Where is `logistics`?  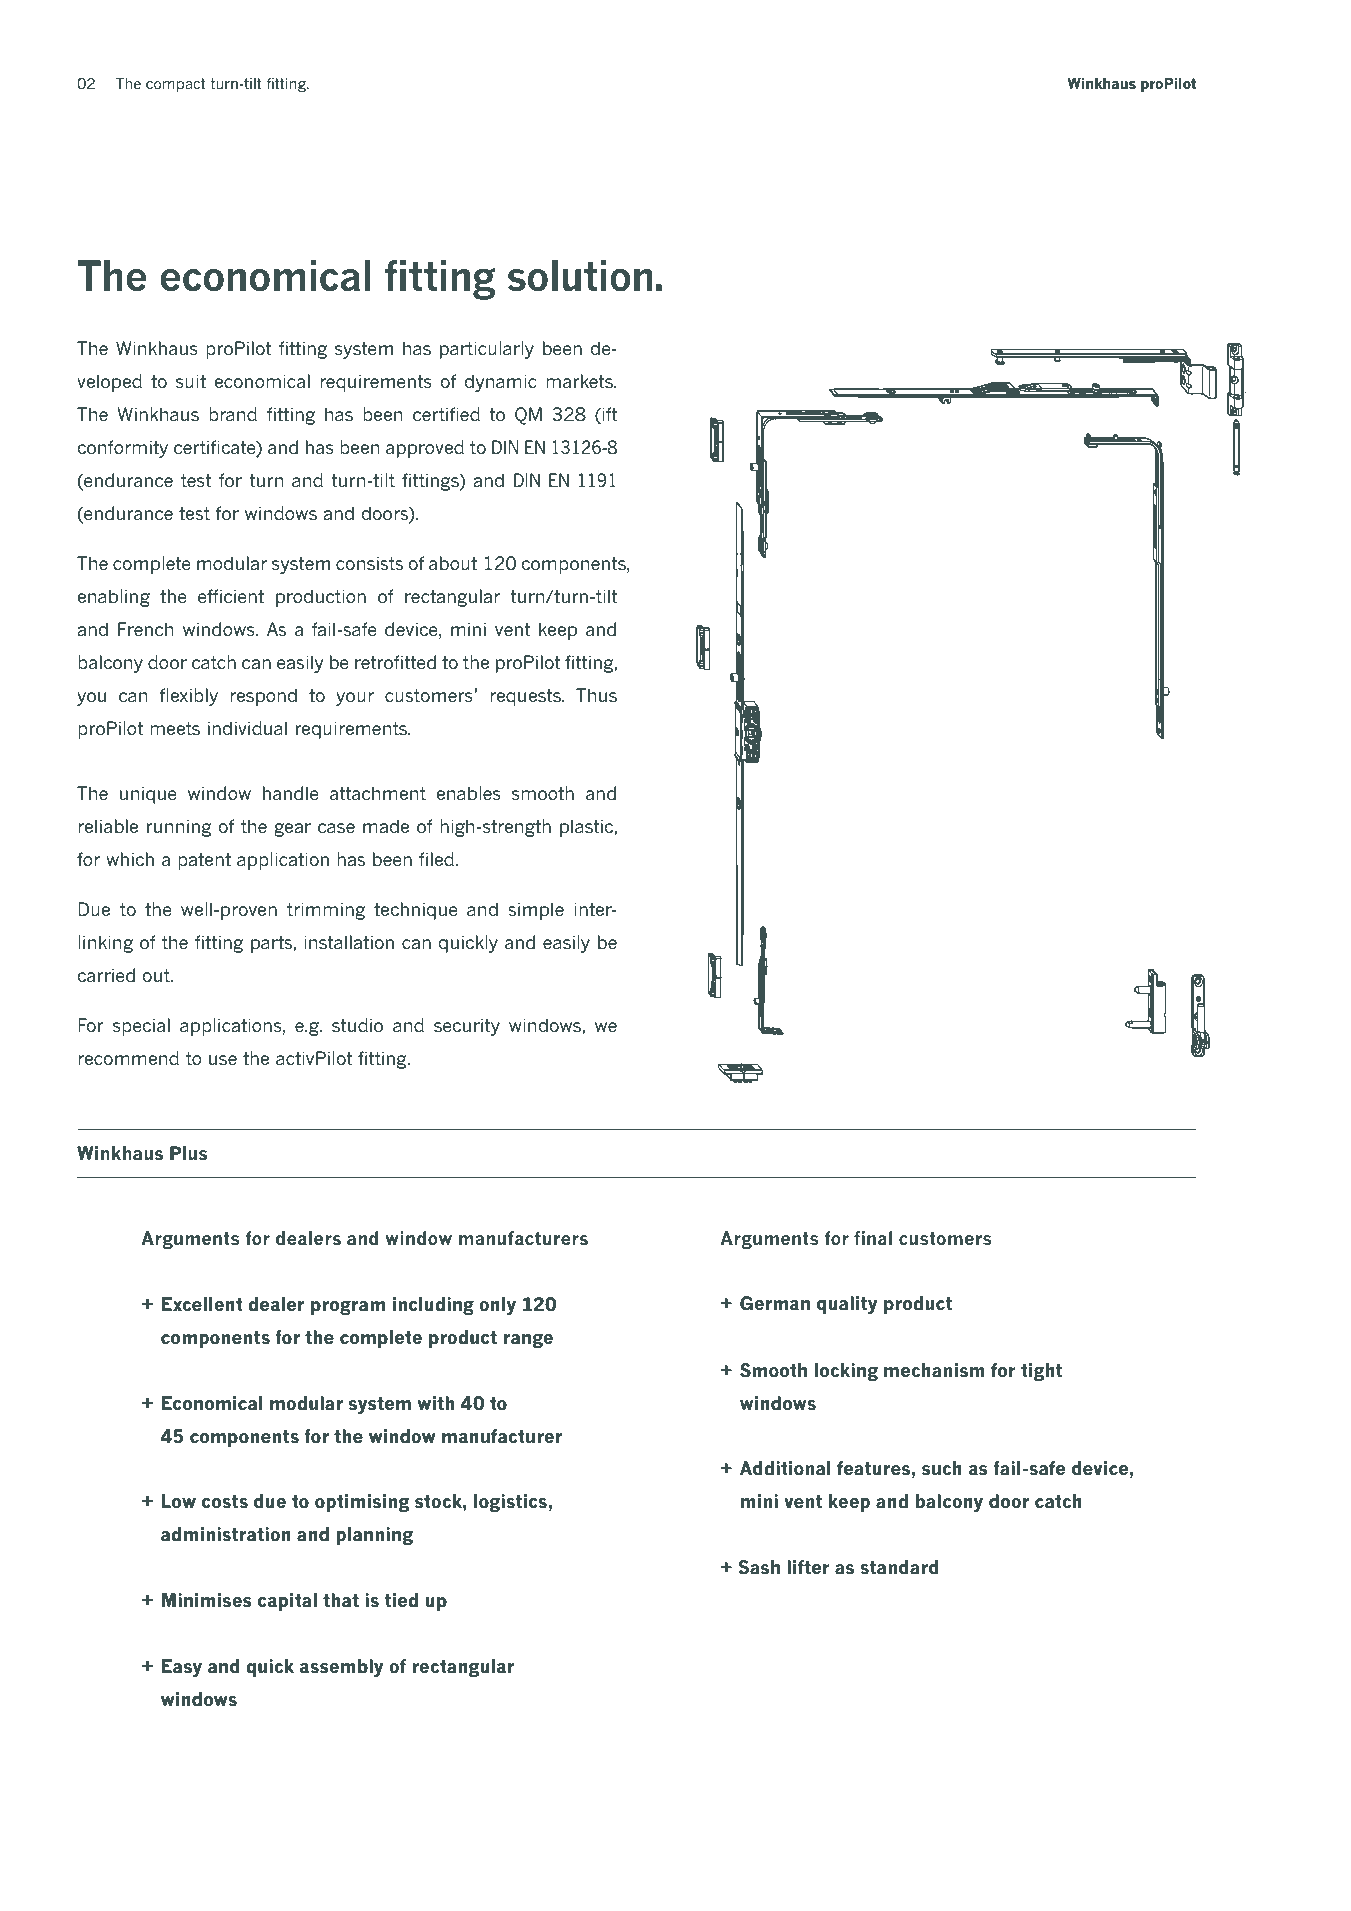 logistics is located at coordinates (510, 1503).
